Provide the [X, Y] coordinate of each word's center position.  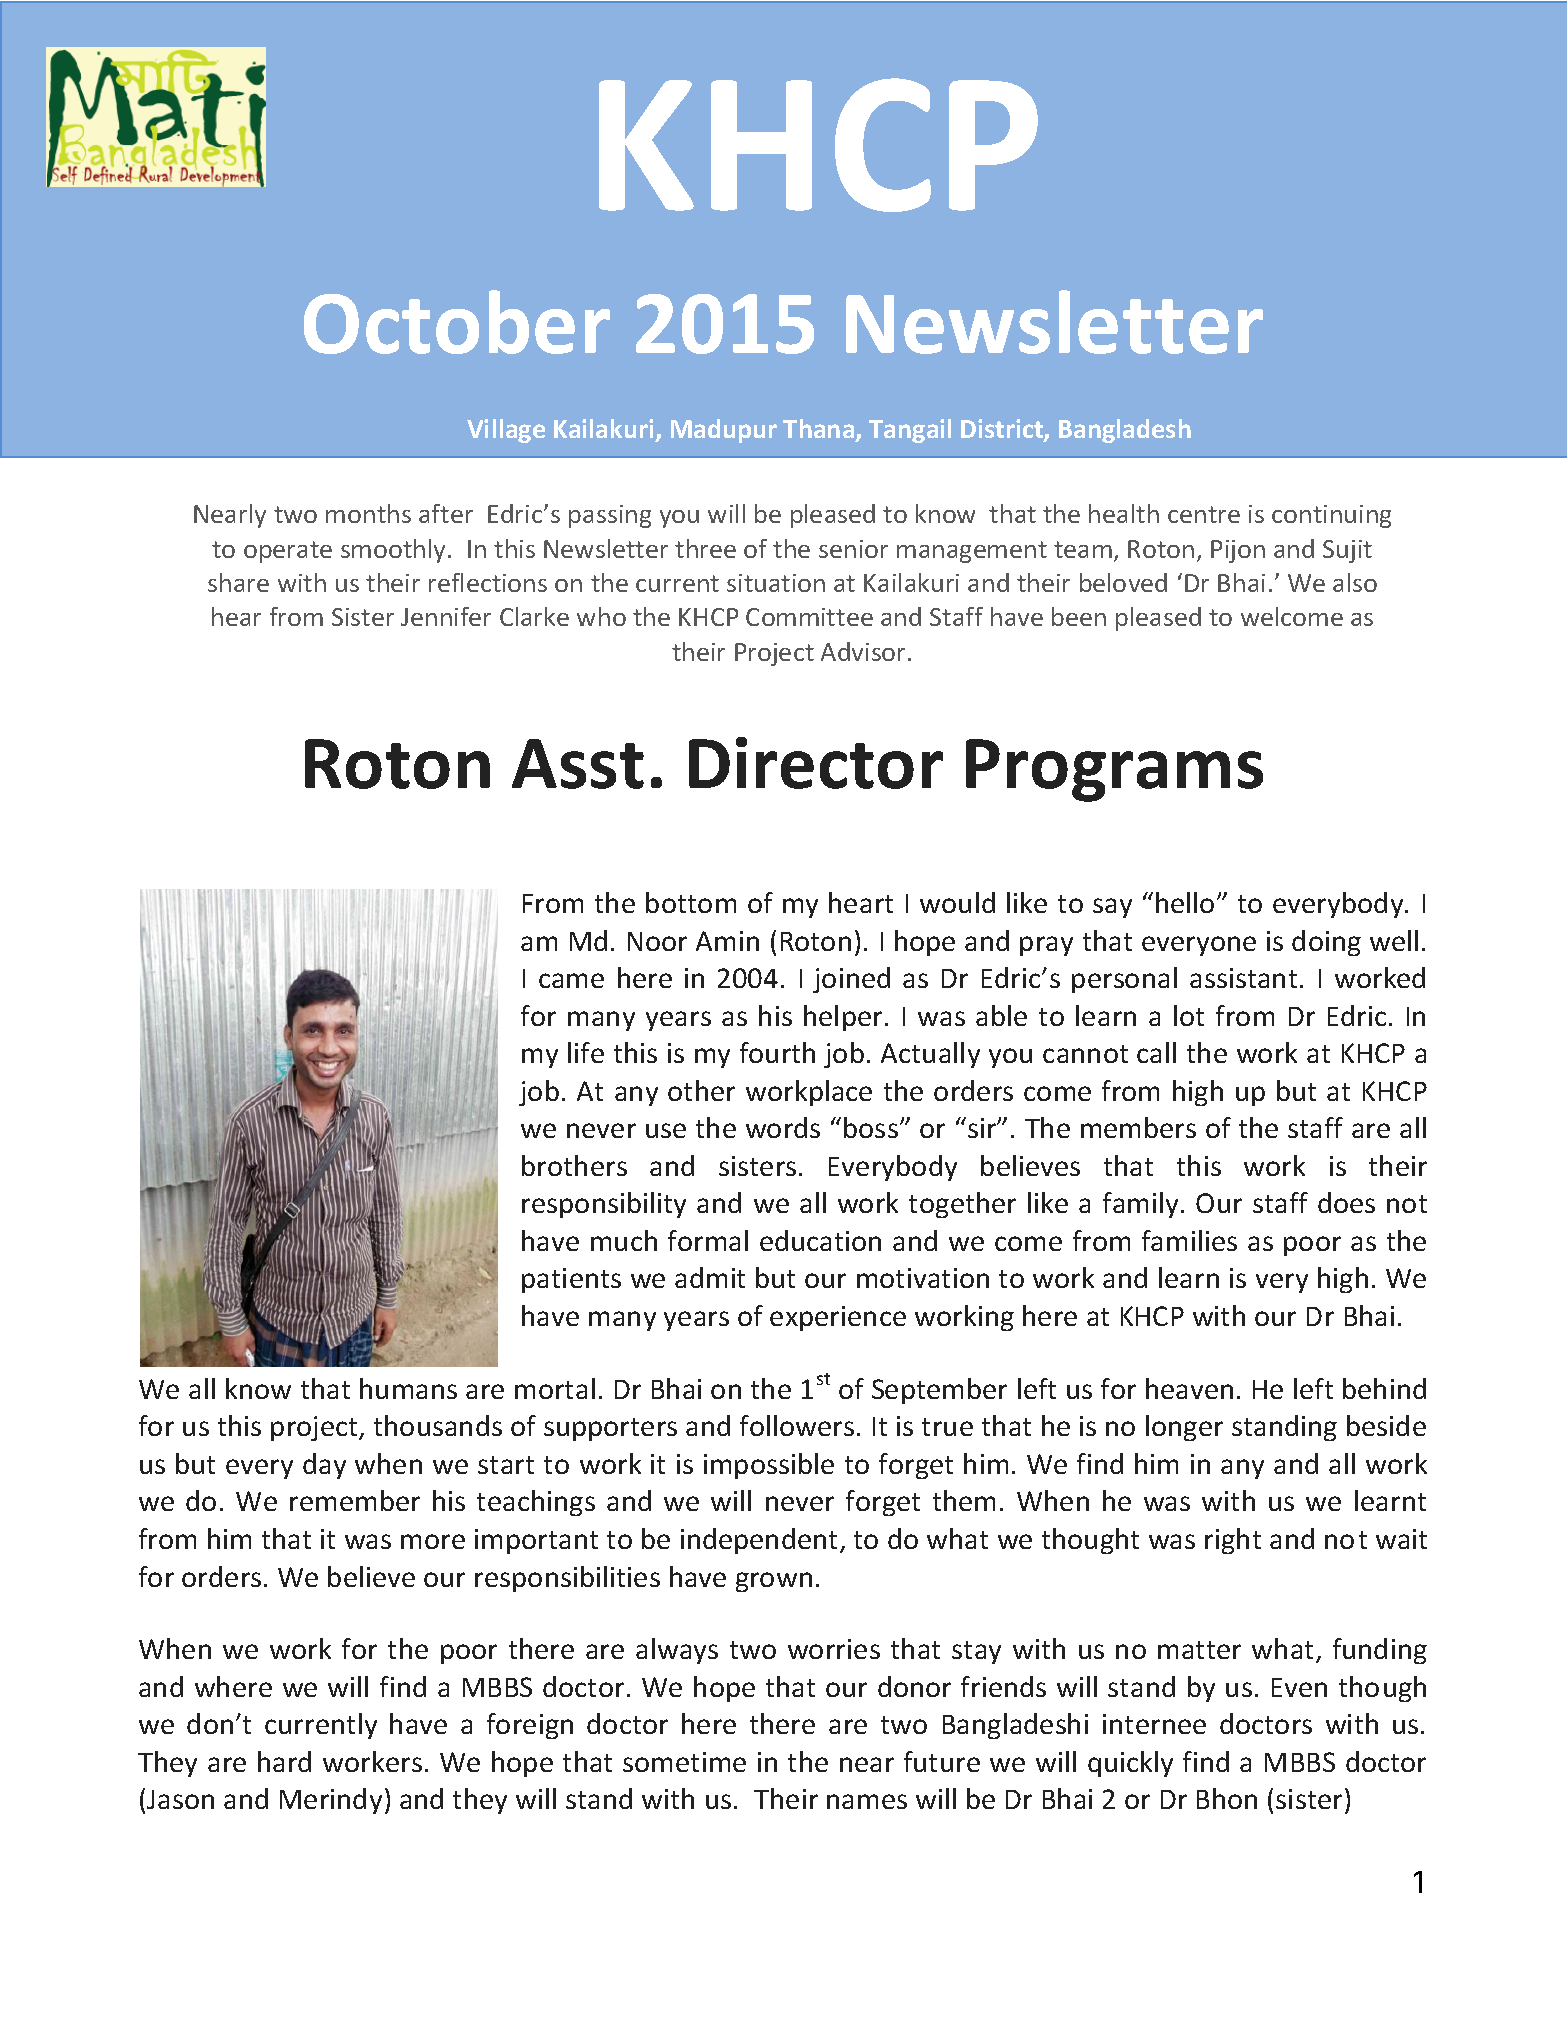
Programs [1114, 770]
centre [1204, 514]
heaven [1189, 1388]
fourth [777, 1052]
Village [506, 431]
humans [408, 1388]
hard [284, 1761]
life [586, 1052]
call [1156, 1052]
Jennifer [446, 616]
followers [797, 1425]
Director [816, 763]
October [457, 322]
